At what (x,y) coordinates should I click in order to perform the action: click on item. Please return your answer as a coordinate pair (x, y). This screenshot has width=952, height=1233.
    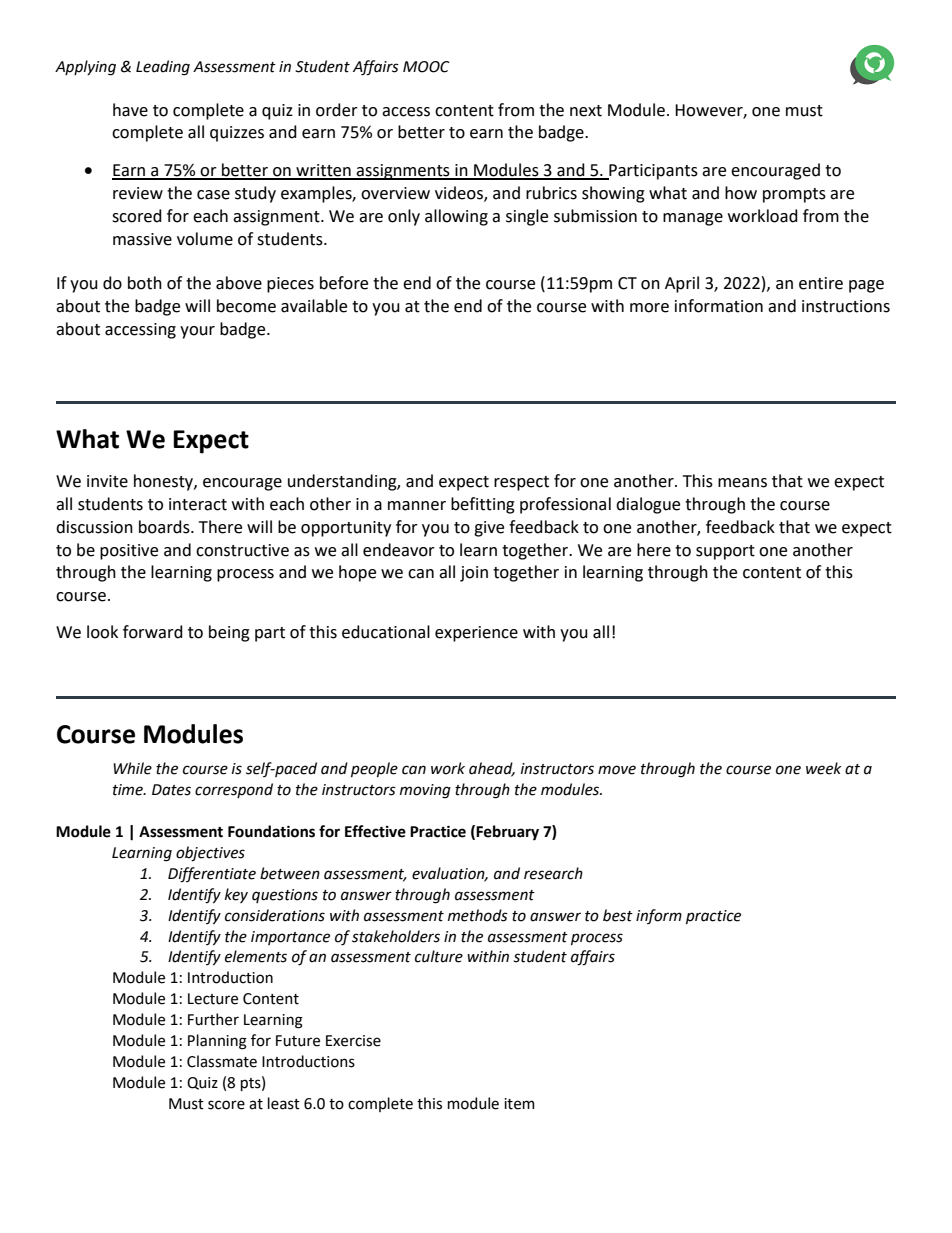
    Looking at the image, I should click on (519, 1104).
